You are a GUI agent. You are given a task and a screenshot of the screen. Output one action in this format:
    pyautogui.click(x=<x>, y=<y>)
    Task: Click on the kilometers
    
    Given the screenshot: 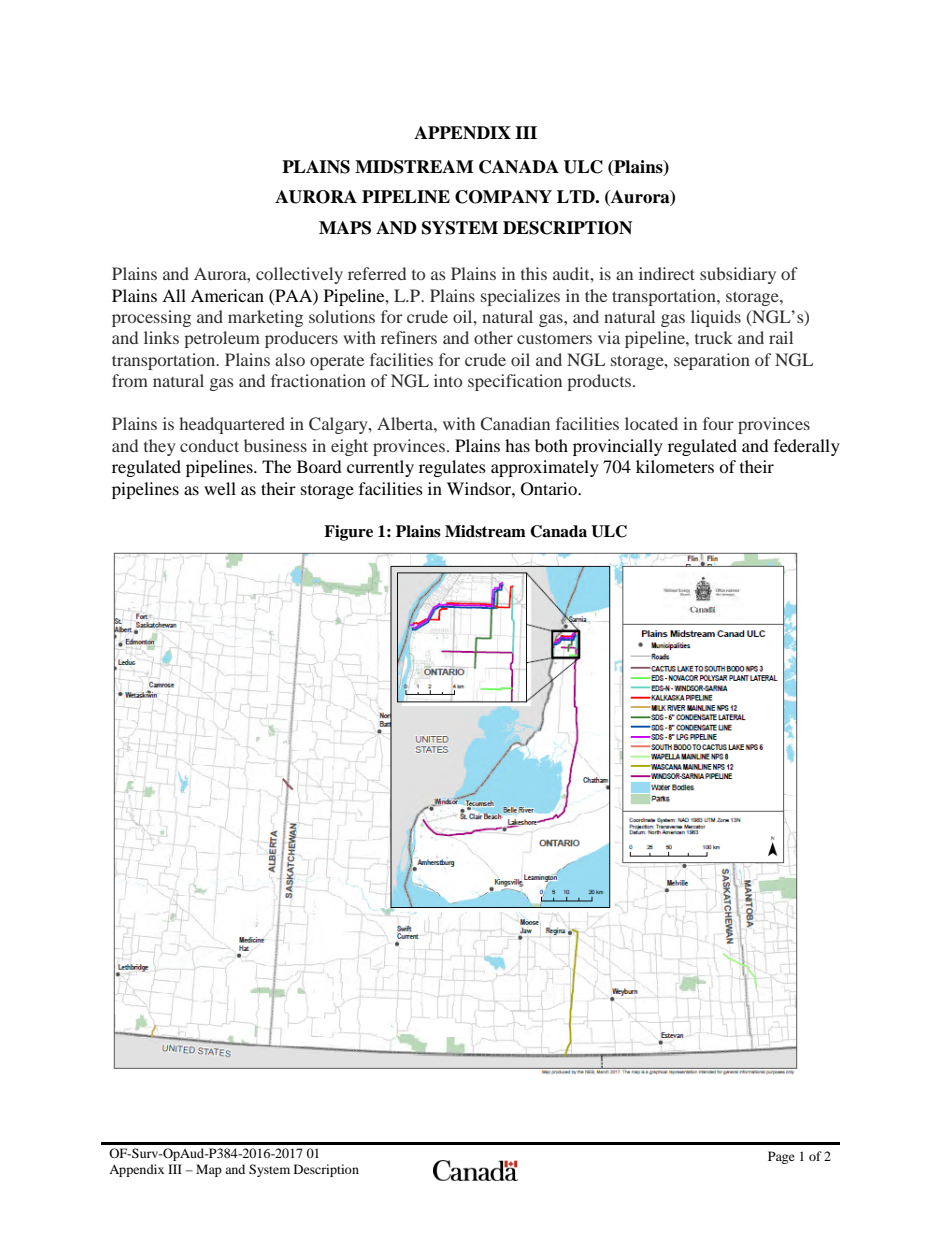 What is the action you would take?
    pyautogui.click(x=675, y=466)
